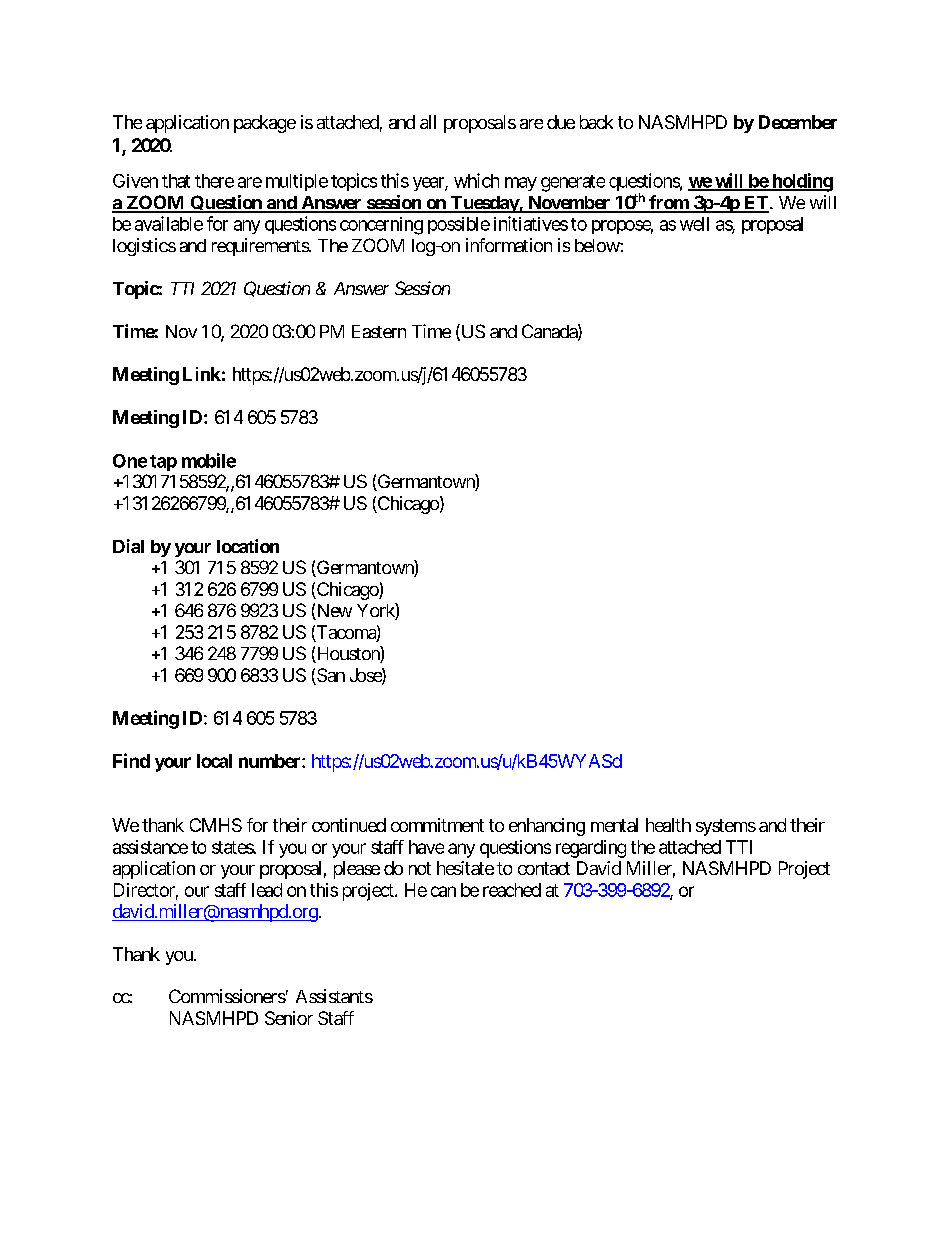 The width and height of the screenshot is (952, 1233). I want to click on tap, so click(163, 463).
